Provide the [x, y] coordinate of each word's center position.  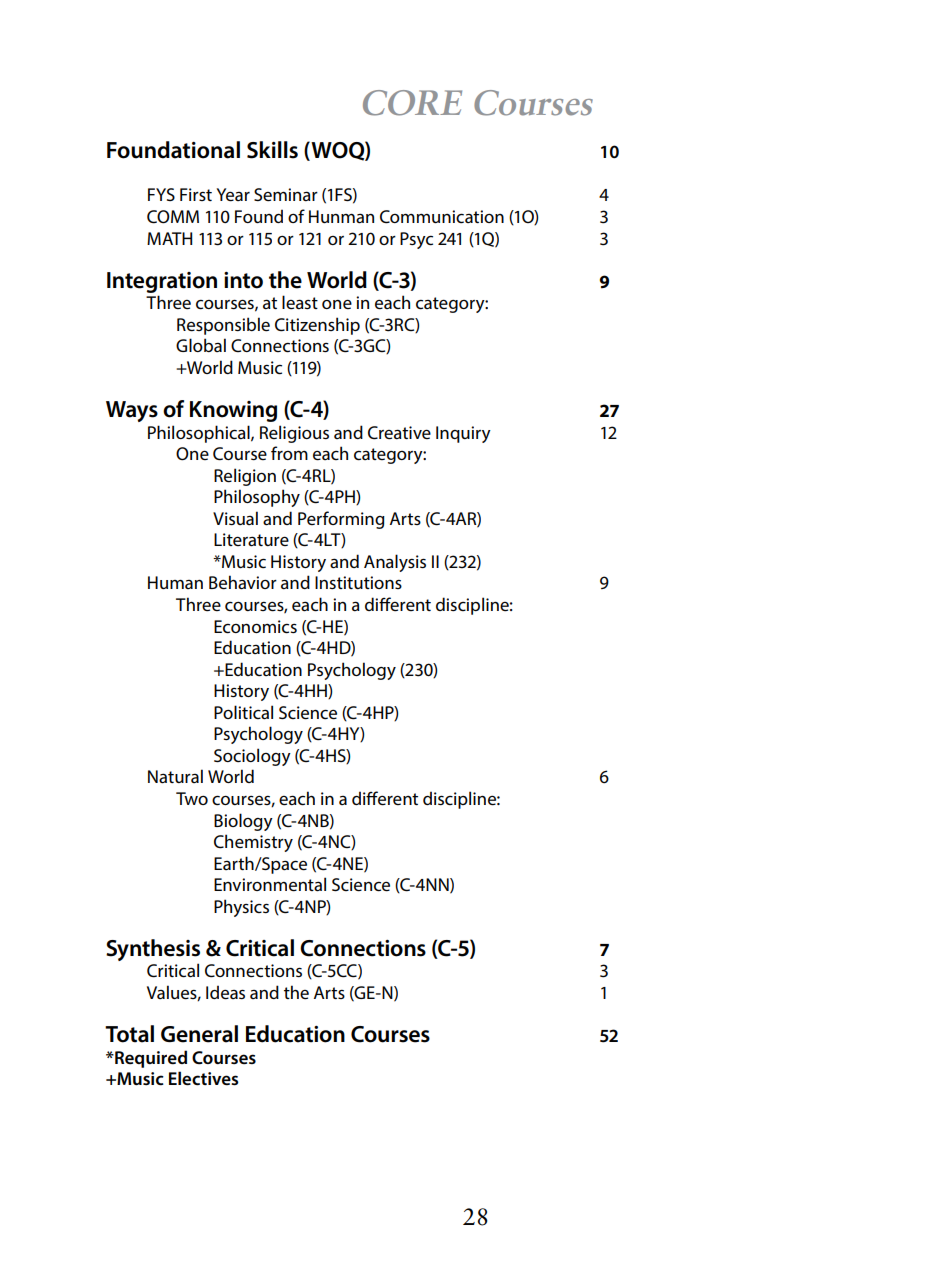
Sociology [252, 757]
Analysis [395, 563]
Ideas [225, 992]
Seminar [286, 195]
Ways [132, 411]
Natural [175, 776]
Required [150, 1059]
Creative [399, 433]
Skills [272, 150]
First [196, 194]
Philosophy [257, 498]
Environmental [270, 884]
